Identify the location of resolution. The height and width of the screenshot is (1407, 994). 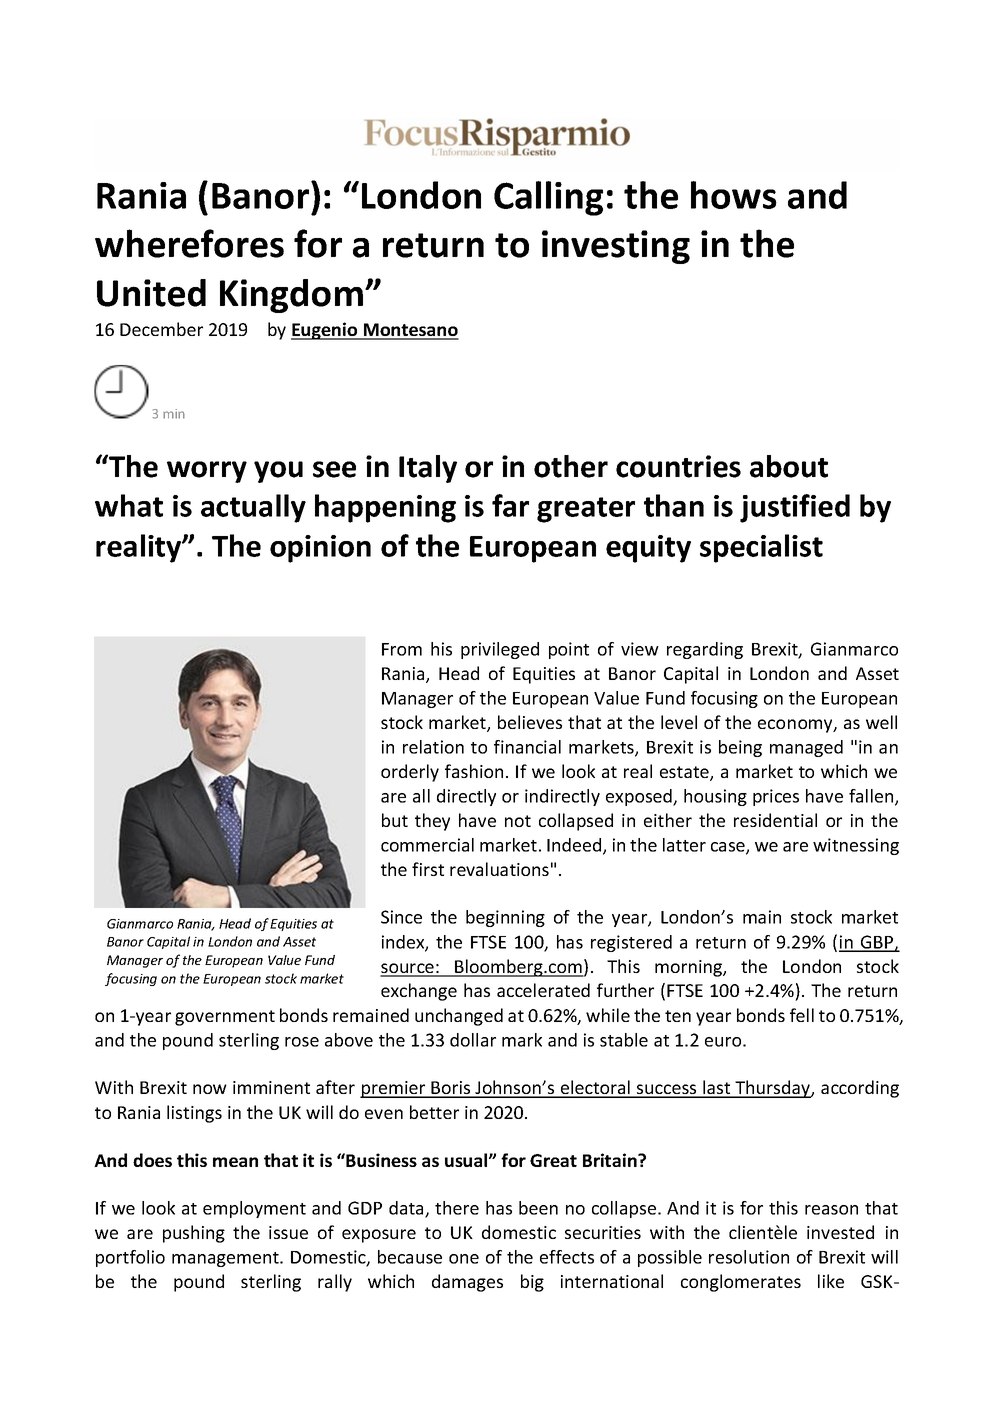
(749, 1257).
